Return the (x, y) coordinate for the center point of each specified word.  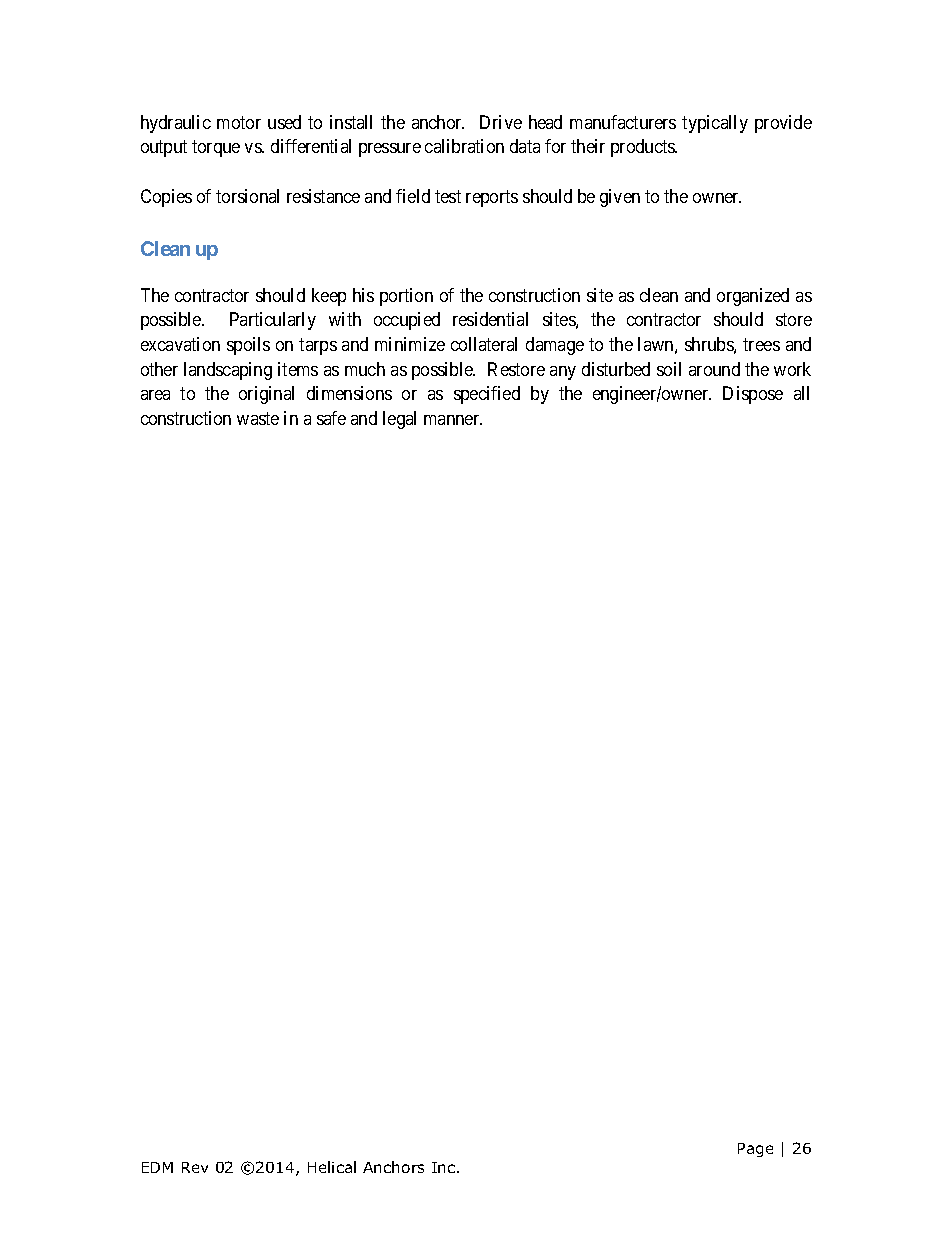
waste (258, 418)
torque (216, 148)
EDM (157, 1167)
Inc (445, 1167)
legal (399, 420)
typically (715, 124)
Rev (195, 1167)
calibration (464, 146)
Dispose (753, 395)
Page (755, 1150)
